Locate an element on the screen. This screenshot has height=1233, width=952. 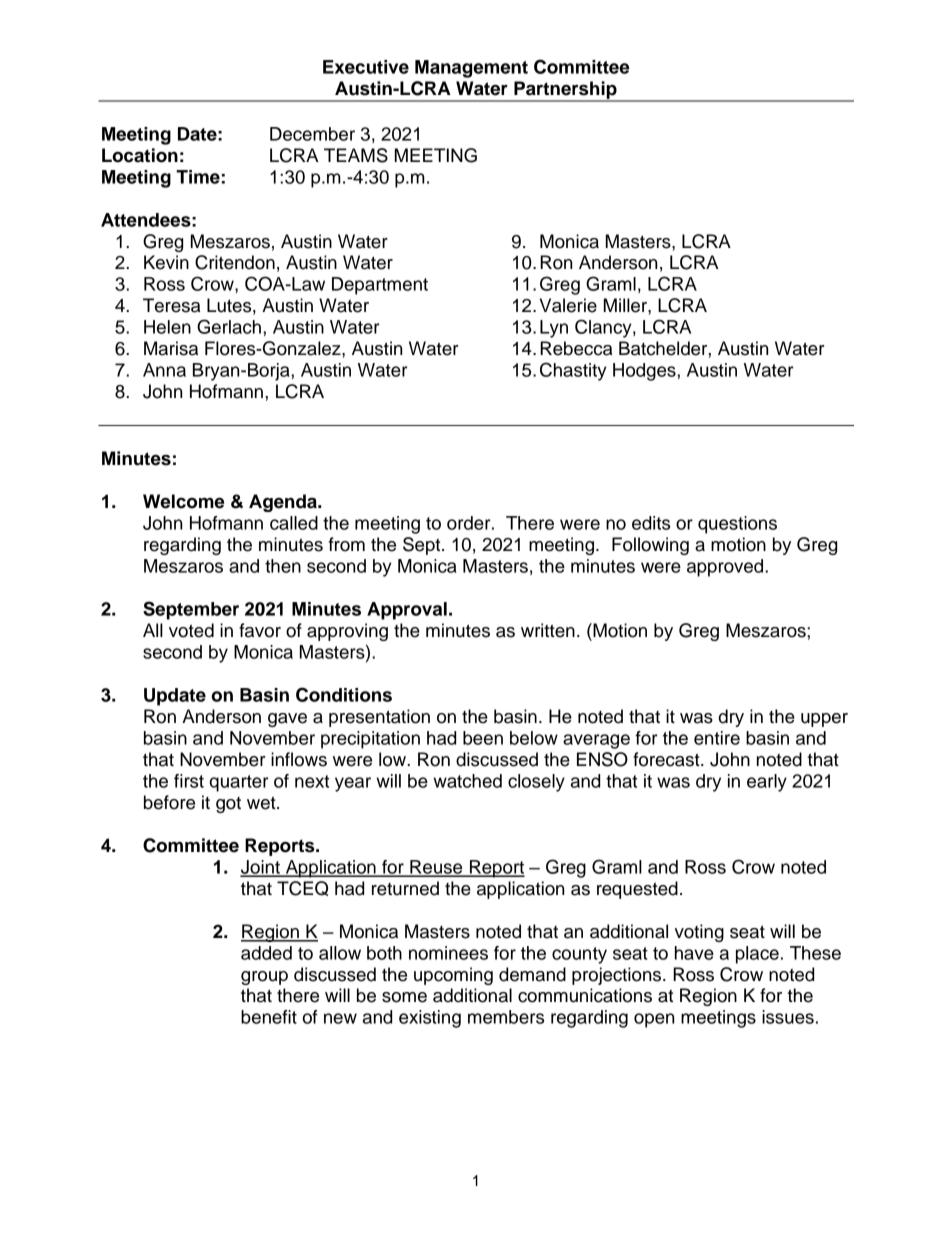
questions is located at coordinates (737, 525).
